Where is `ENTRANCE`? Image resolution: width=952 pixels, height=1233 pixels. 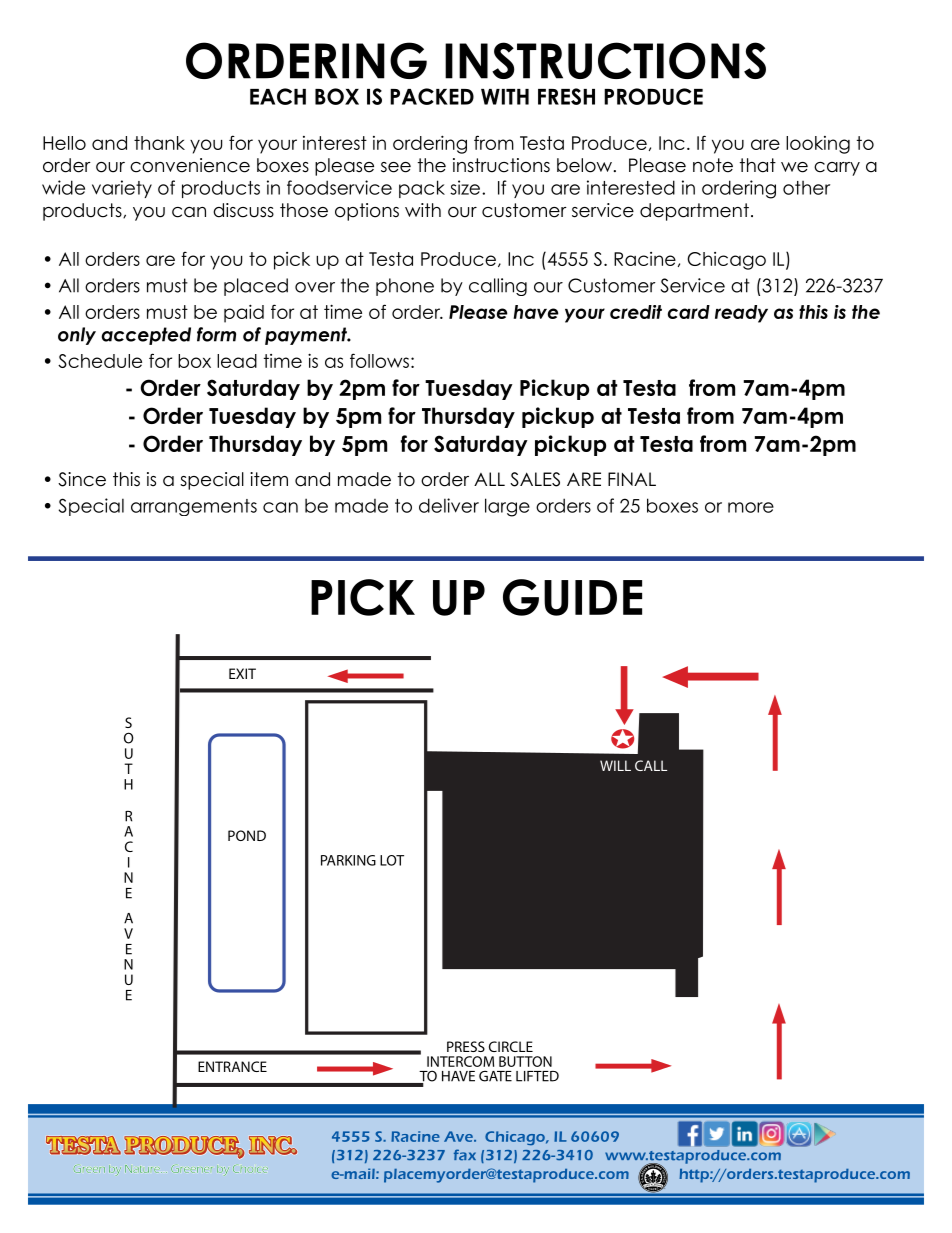 ENTRANCE is located at coordinates (232, 1066).
